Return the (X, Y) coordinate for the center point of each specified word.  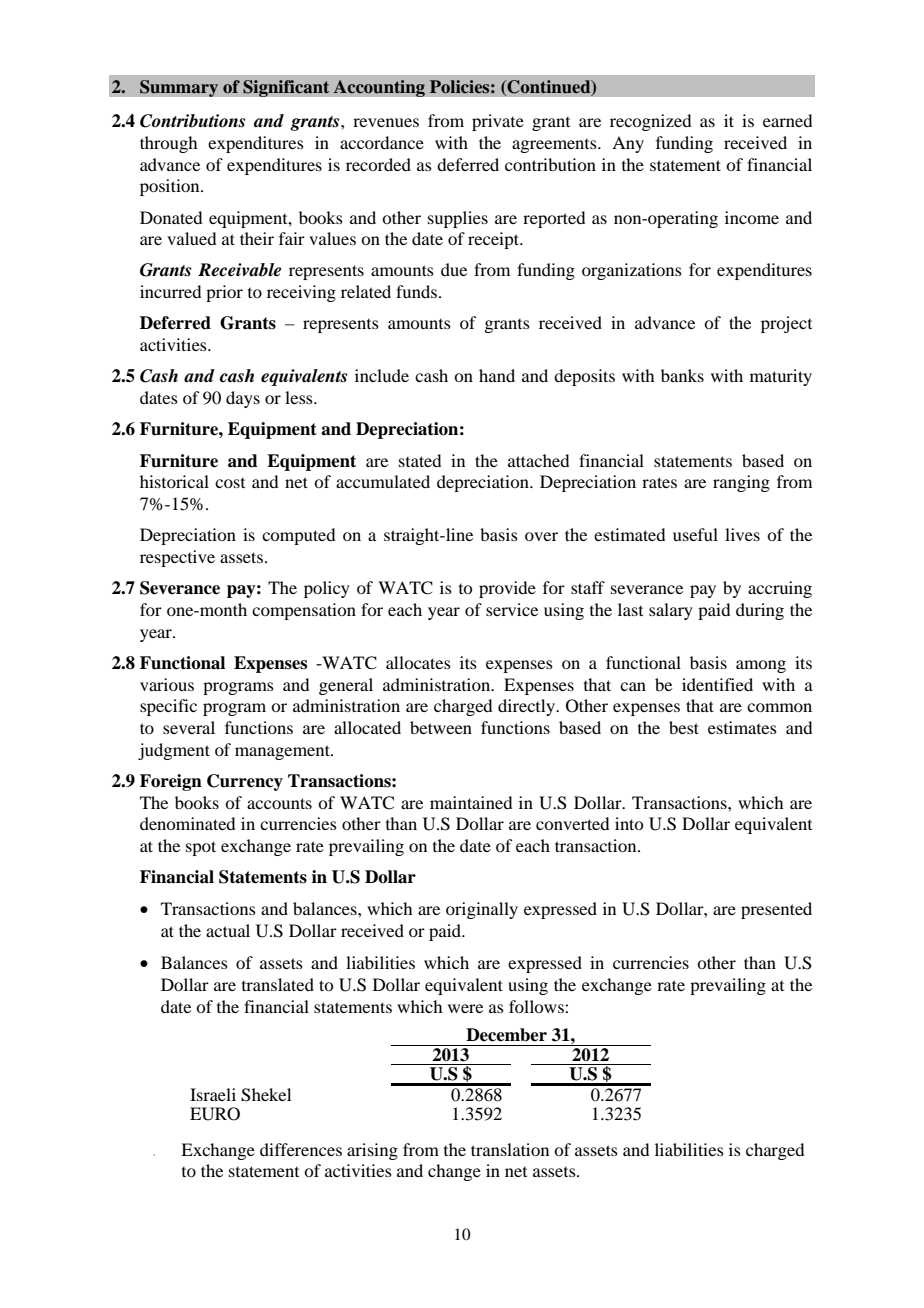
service (512, 609)
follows (537, 1006)
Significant (286, 88)
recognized (650, 122)
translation (510, 1149)
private (498, 122)
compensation (304, 611)
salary (671, 611)
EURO (215, 1114)
